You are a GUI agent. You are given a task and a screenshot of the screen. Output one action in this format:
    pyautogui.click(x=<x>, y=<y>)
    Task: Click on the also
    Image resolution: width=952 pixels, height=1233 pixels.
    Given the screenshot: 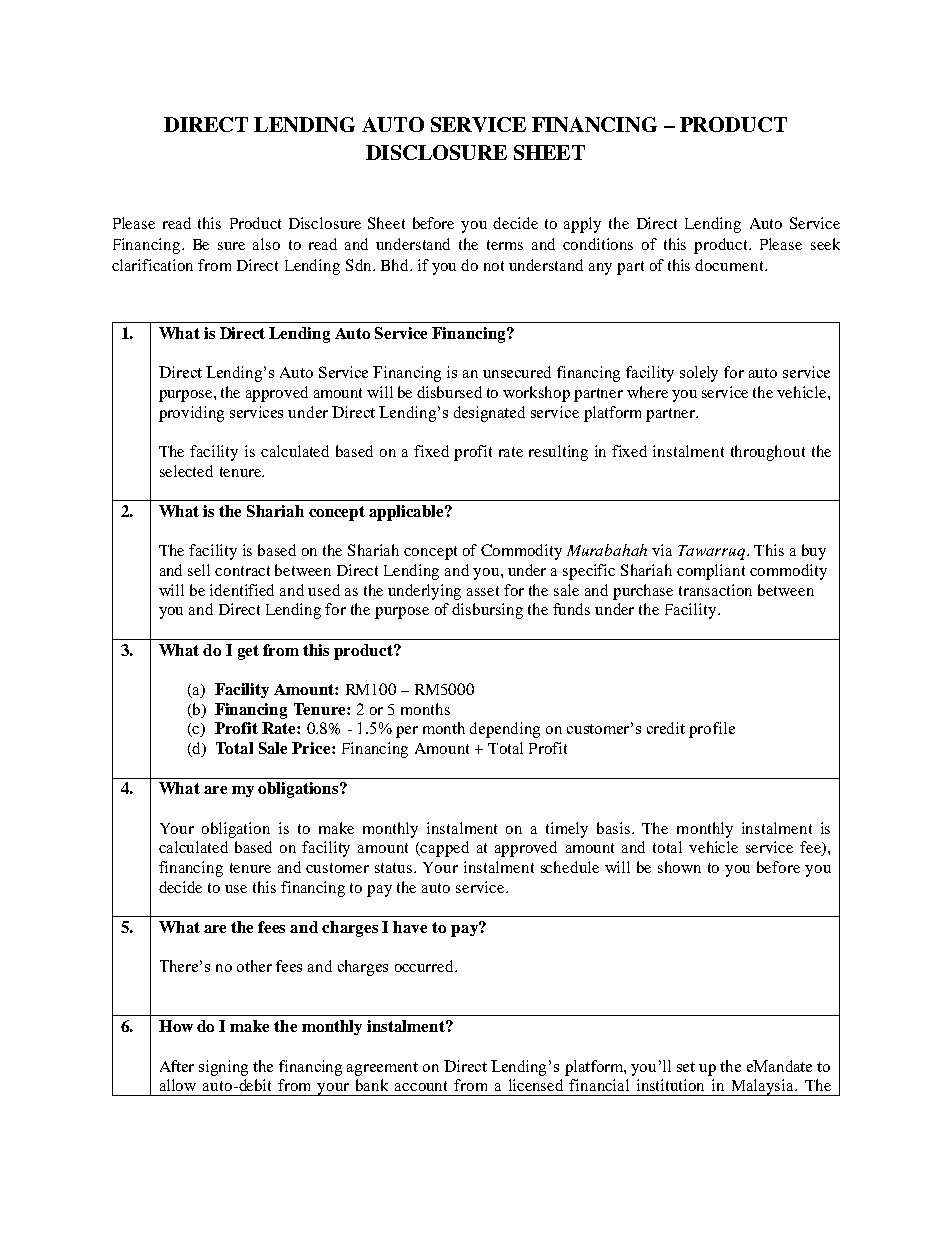 What is the action you would take?
    pyautogui.click(x=266, y=244)
